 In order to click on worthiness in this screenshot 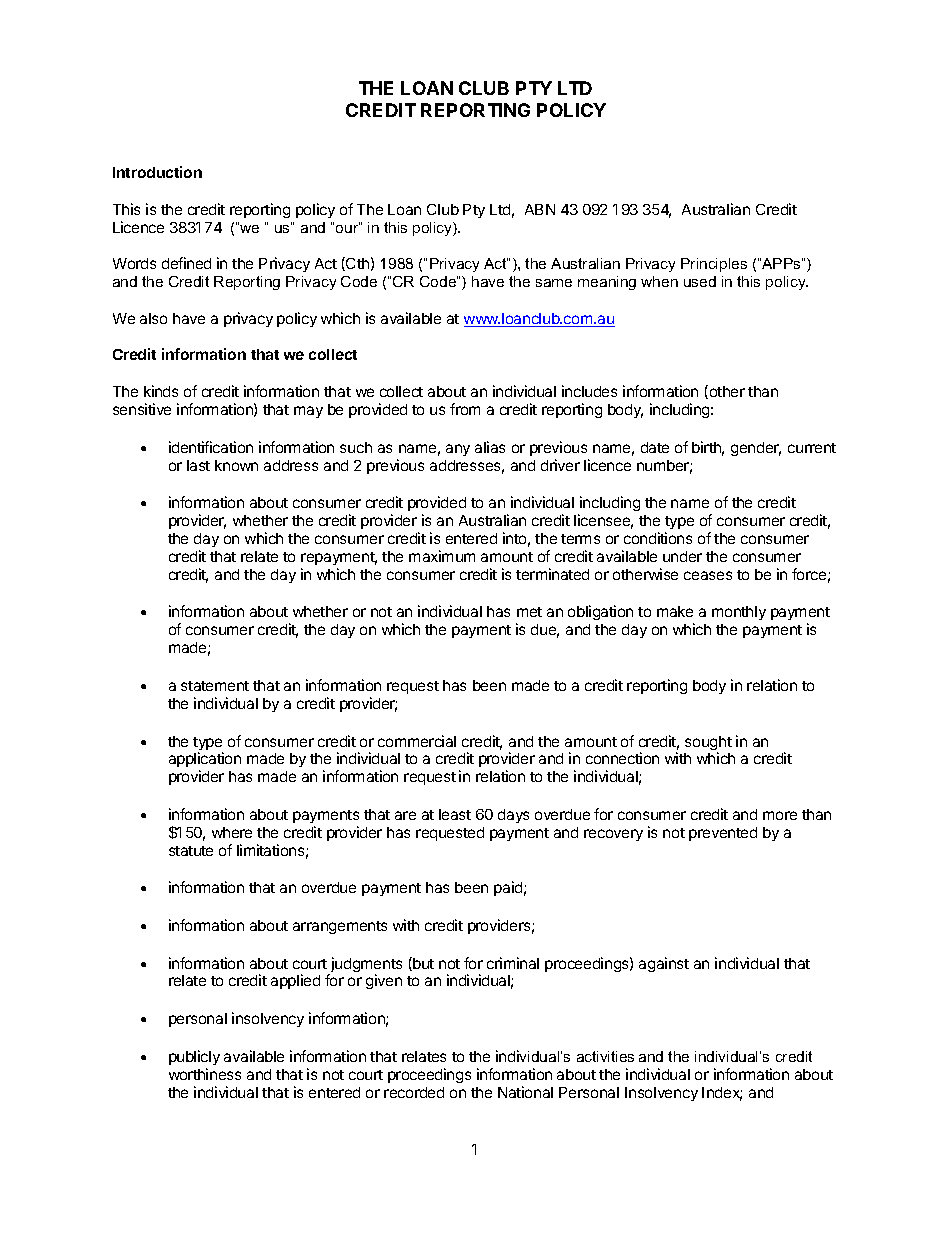, I will do `click(205, 1074)`.
